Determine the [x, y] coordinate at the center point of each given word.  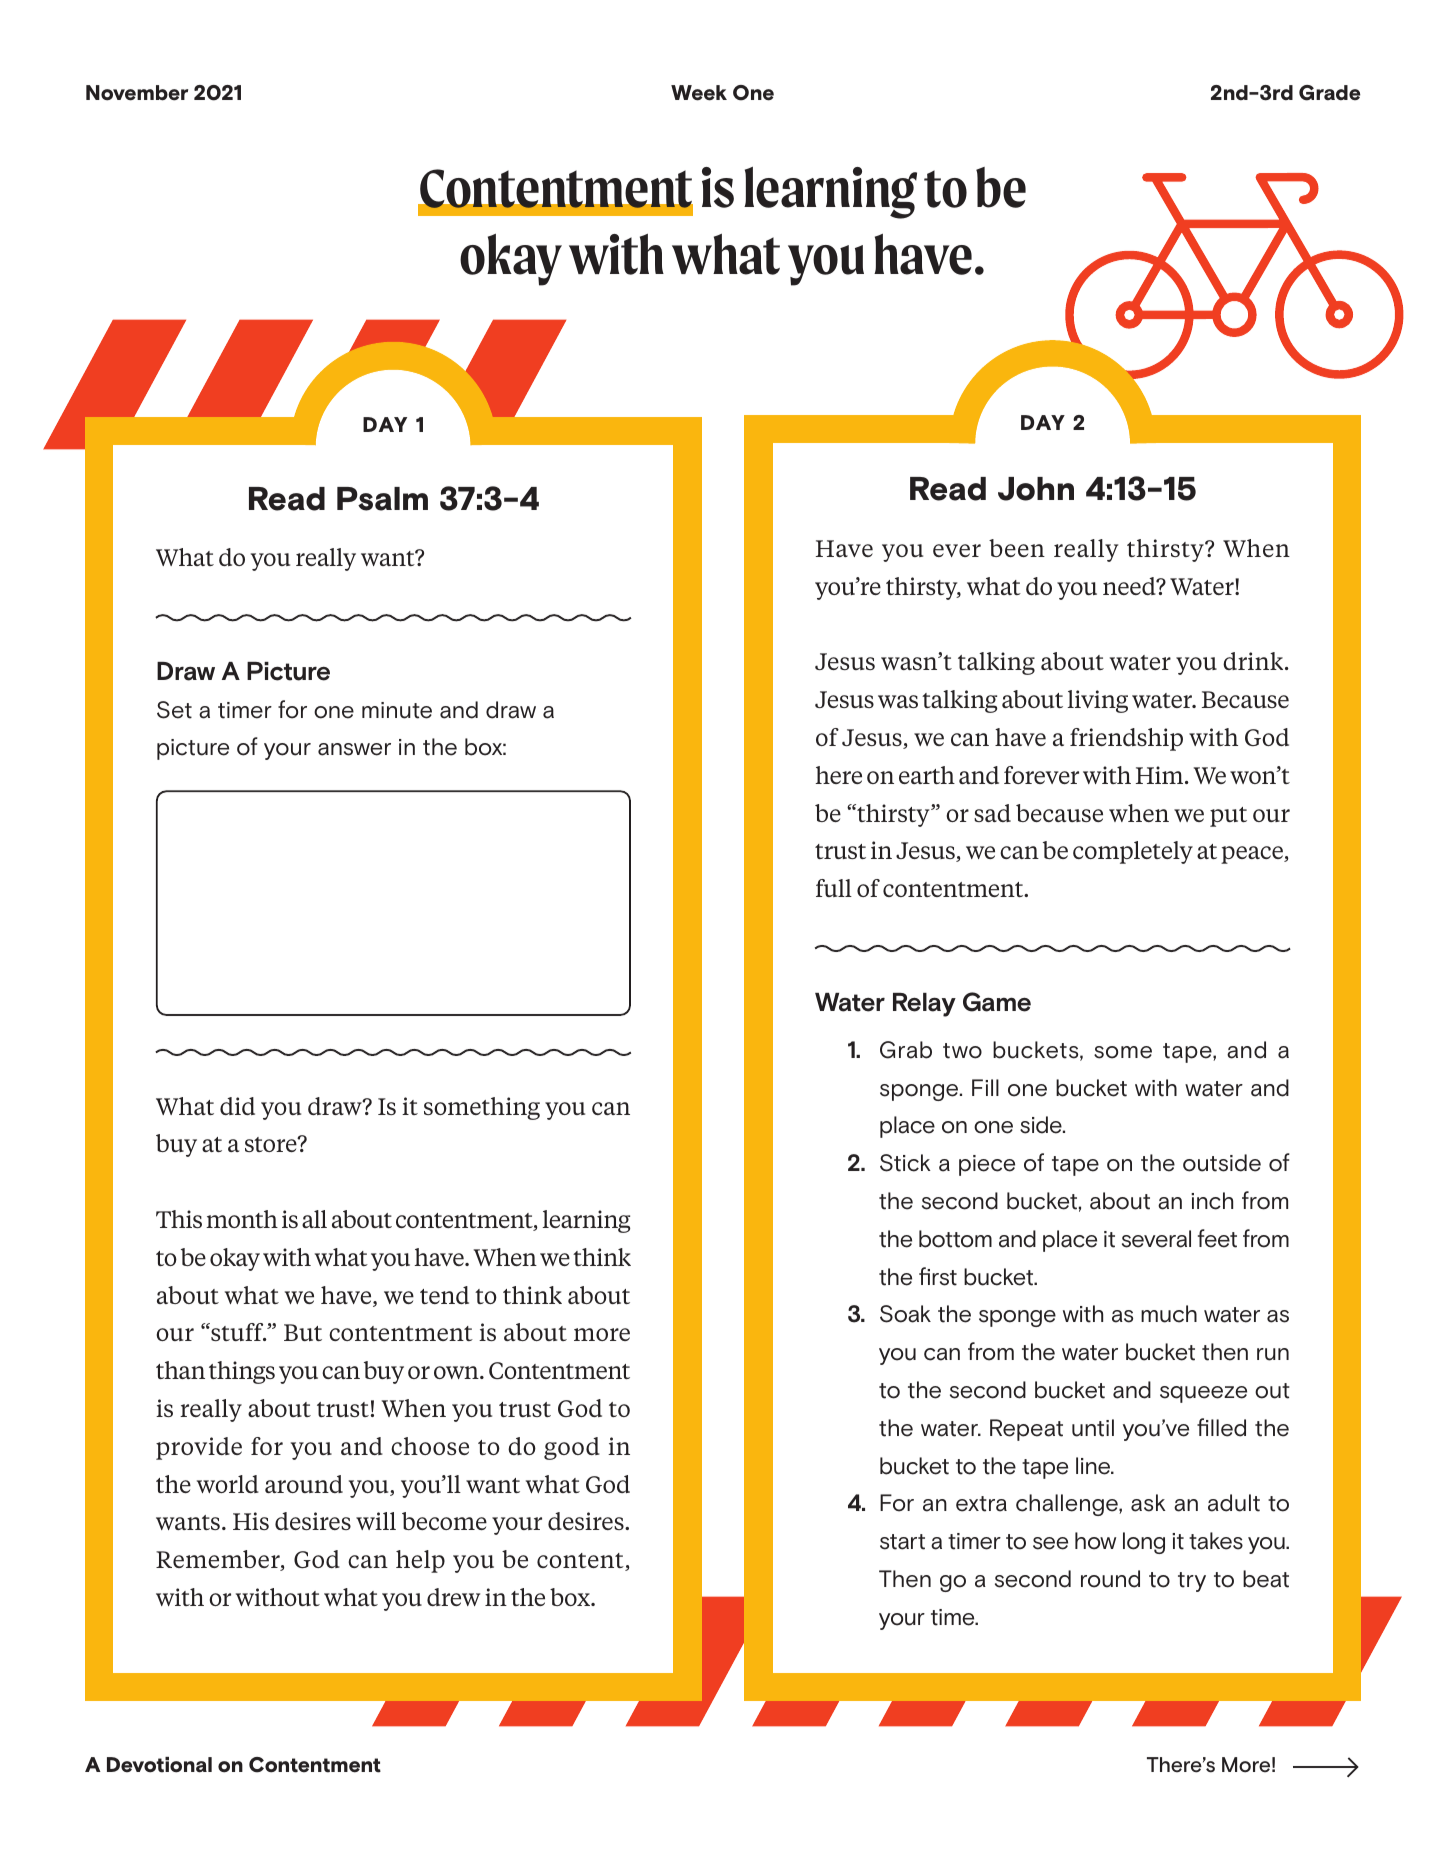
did [237, 1106]
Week [699, 93]
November [137, 93]
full [834, 888]
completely [1133, 852]
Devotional [159, 1765]
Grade [1329, 93]
